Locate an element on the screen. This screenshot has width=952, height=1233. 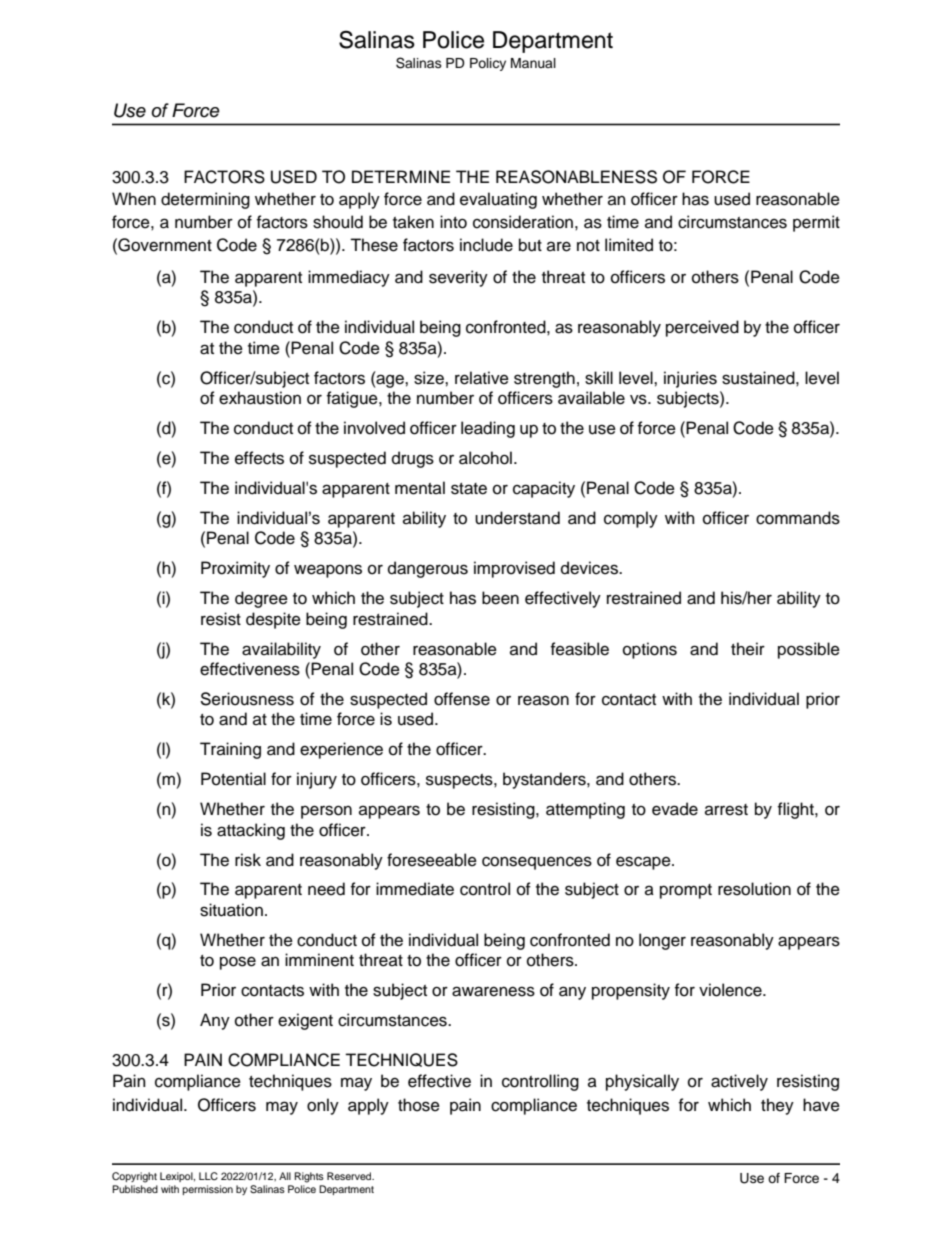
been is located at coordinates (500, 598).
